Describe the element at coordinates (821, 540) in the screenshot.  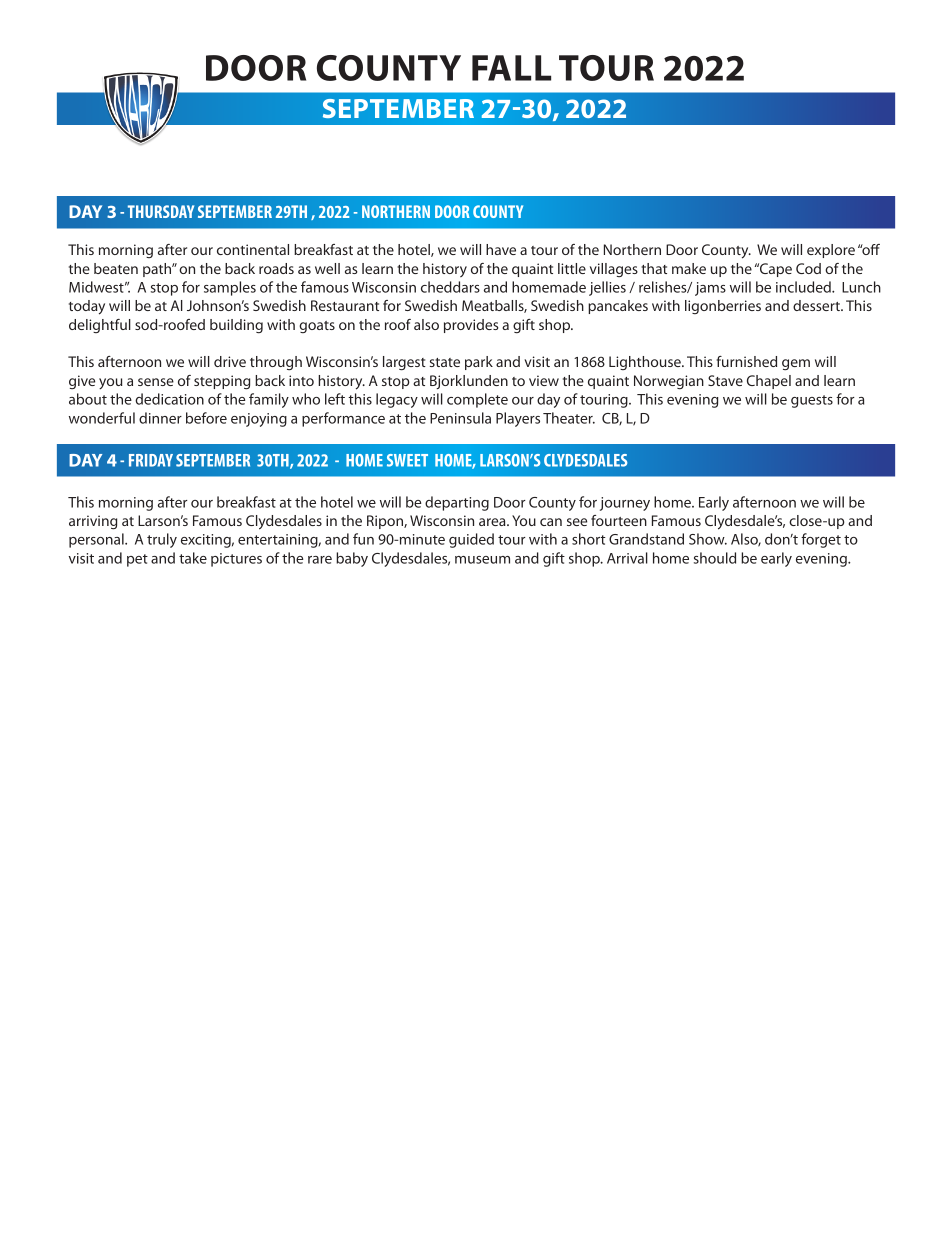
I see `forget` at that location.
